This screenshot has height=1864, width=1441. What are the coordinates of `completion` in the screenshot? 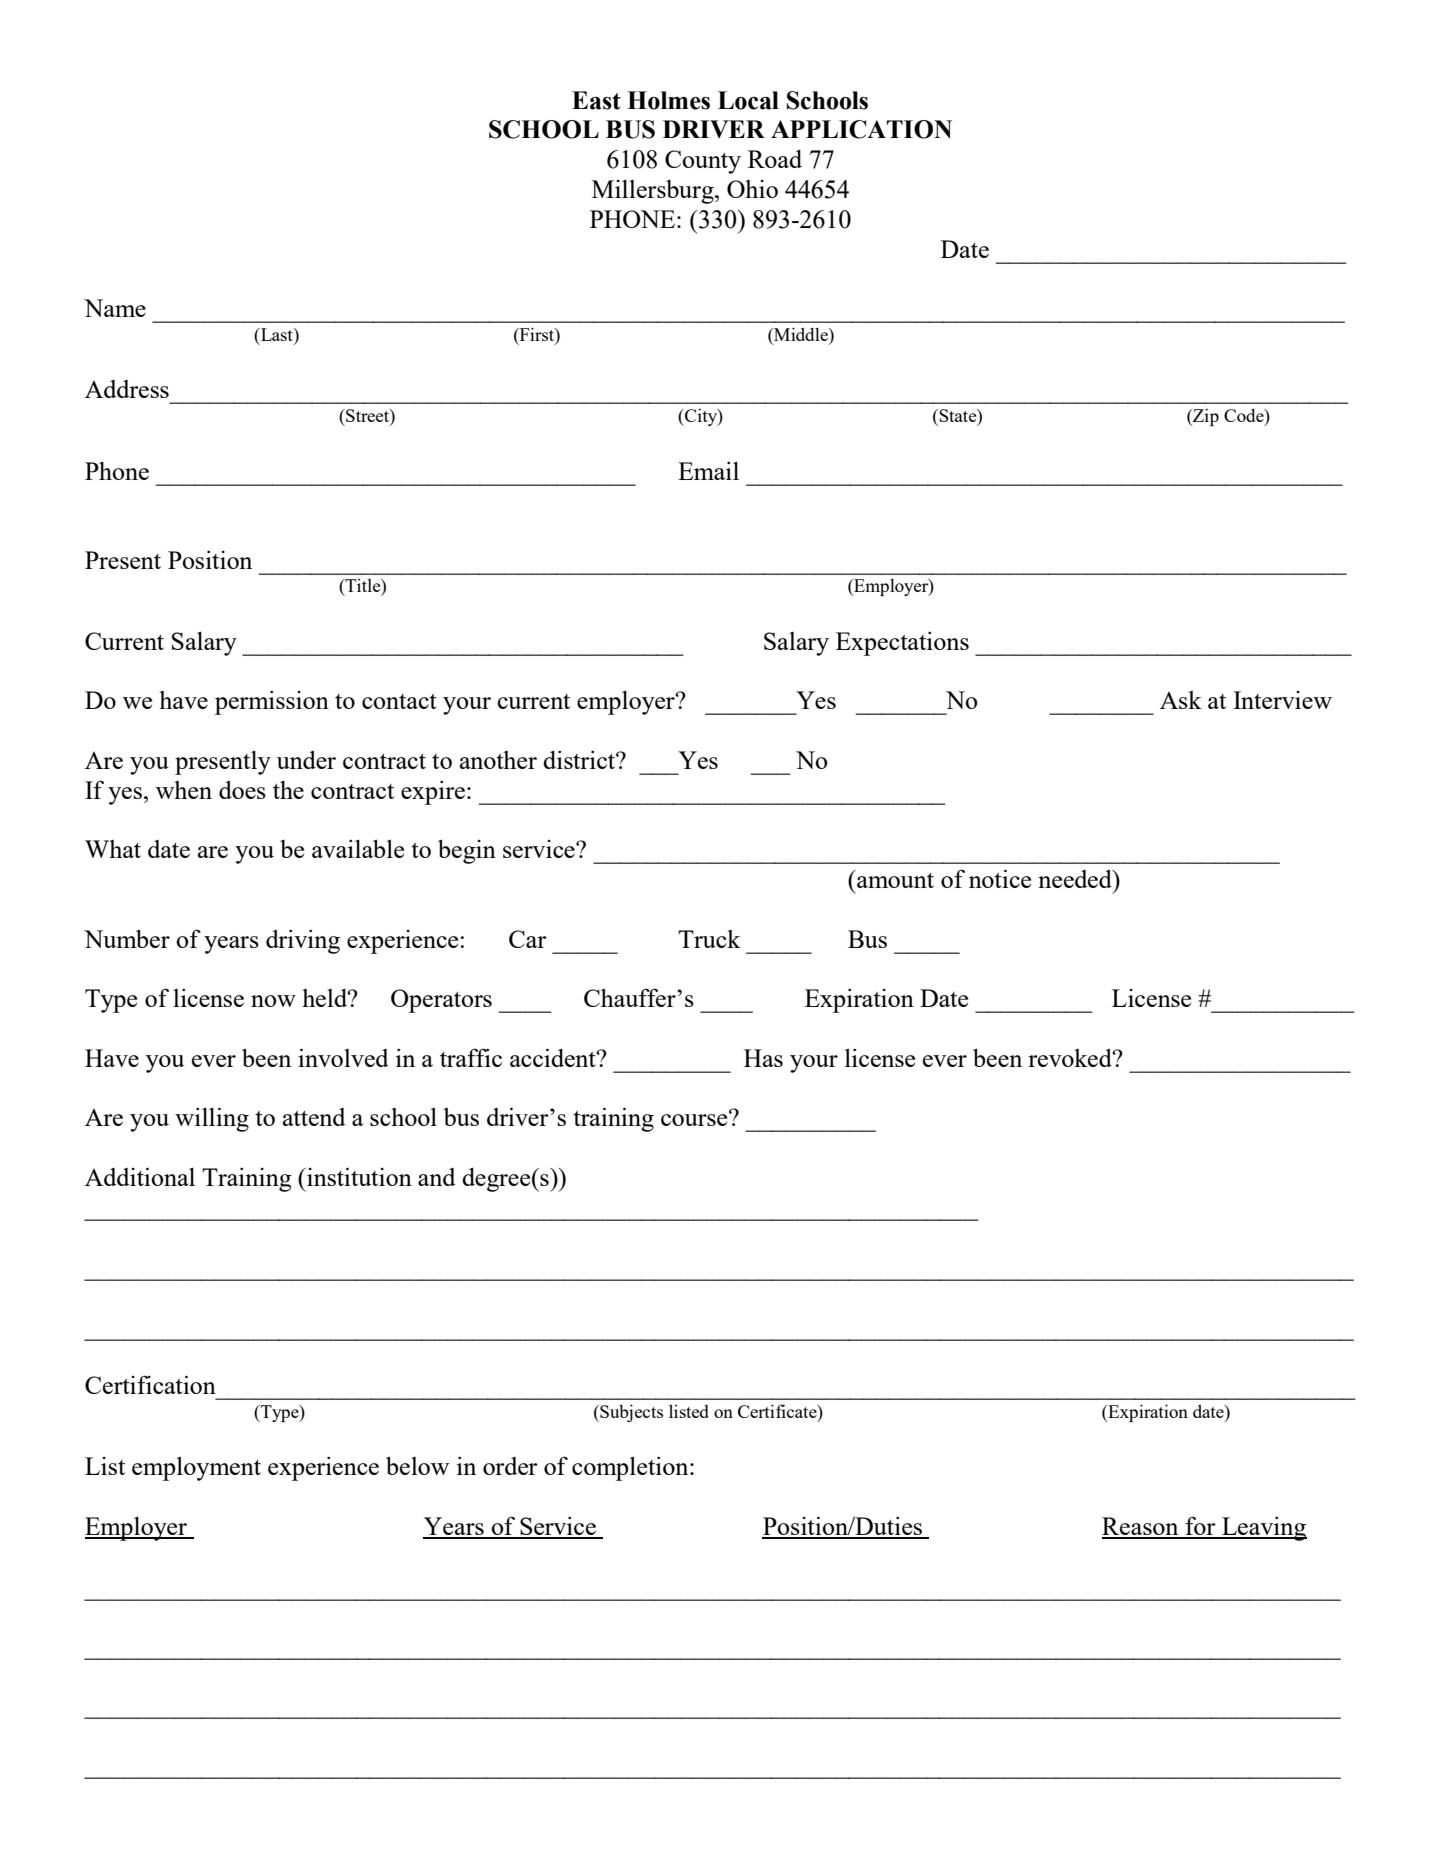 It's located at (631, 1468).
